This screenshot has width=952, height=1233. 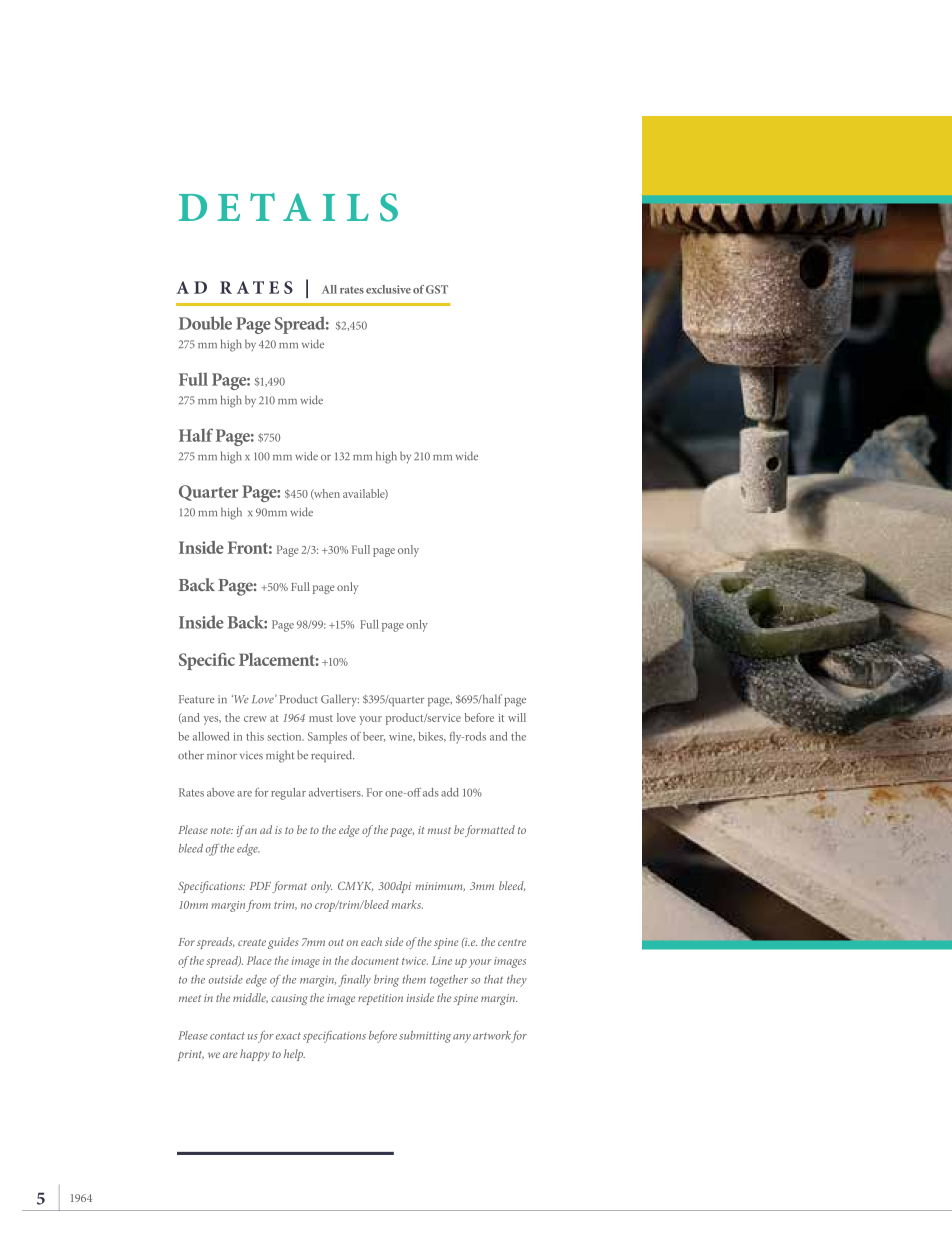 I want to click on required, so click(x=332, y=756).
